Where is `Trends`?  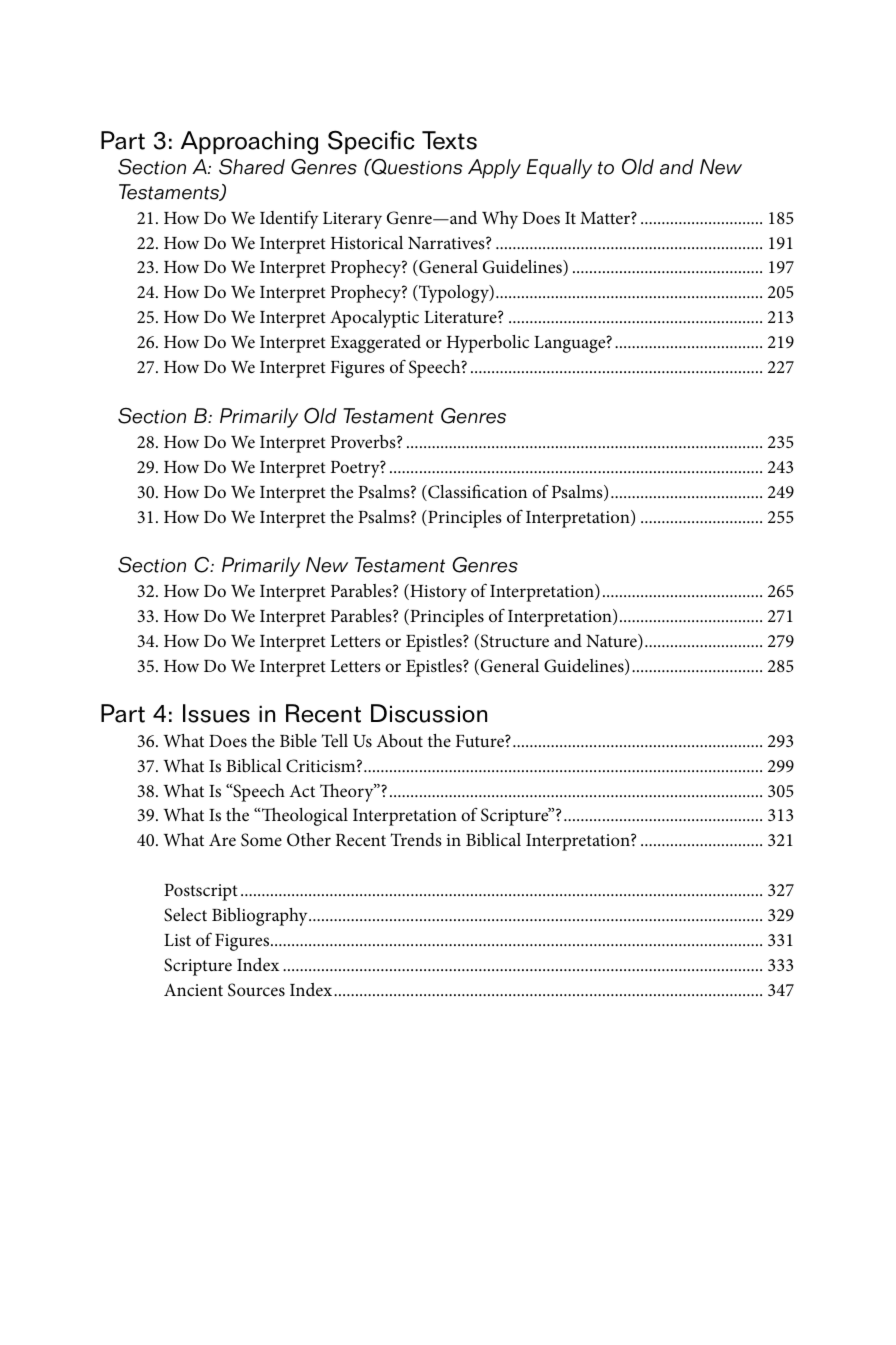 Trends is located at coordinates (416, 839).
